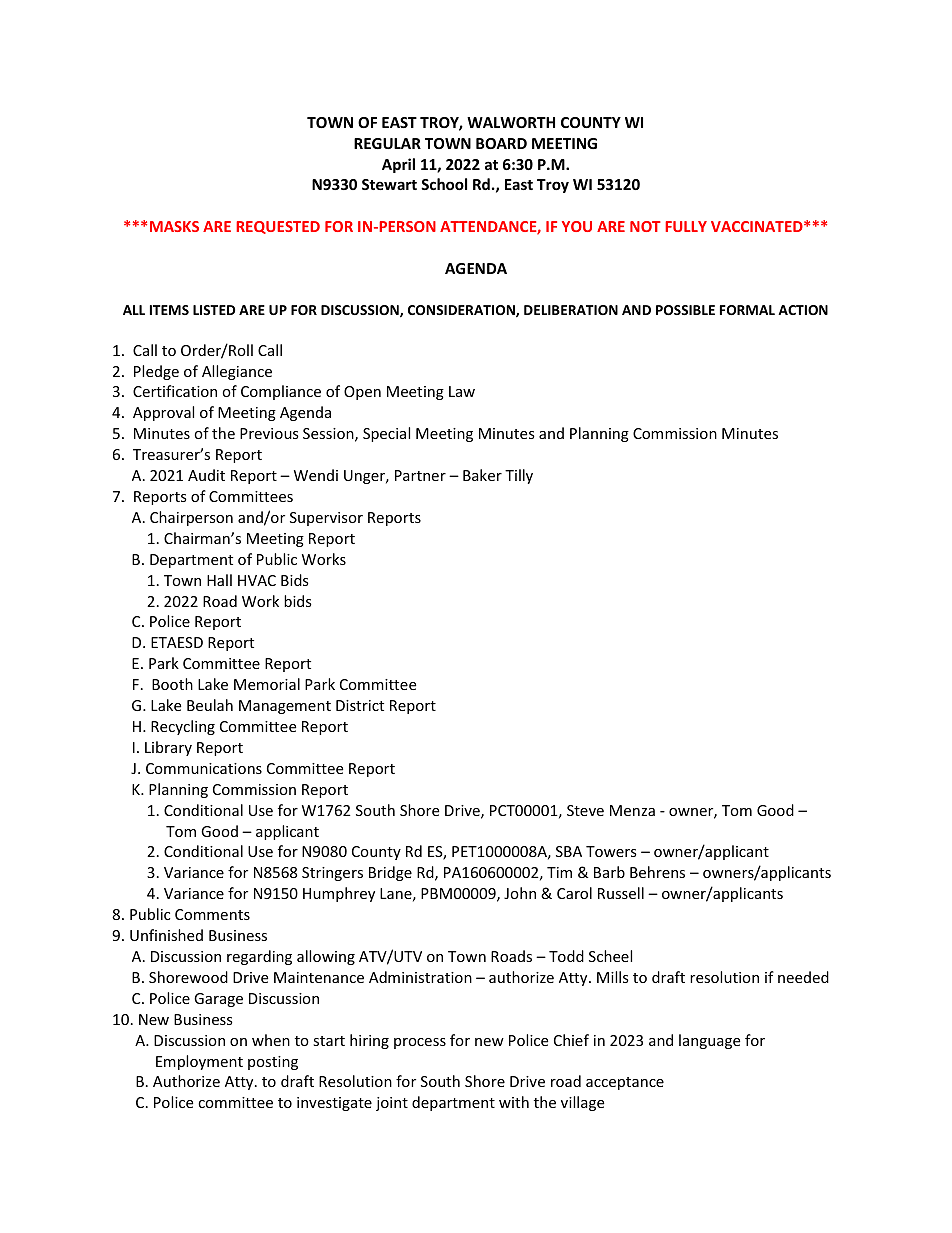 This screenshot has width=952, height=1233. What do you see at coordinates (686, 226) in the screenshot?
I see `FULLY` at bounding box center [686, 226].
